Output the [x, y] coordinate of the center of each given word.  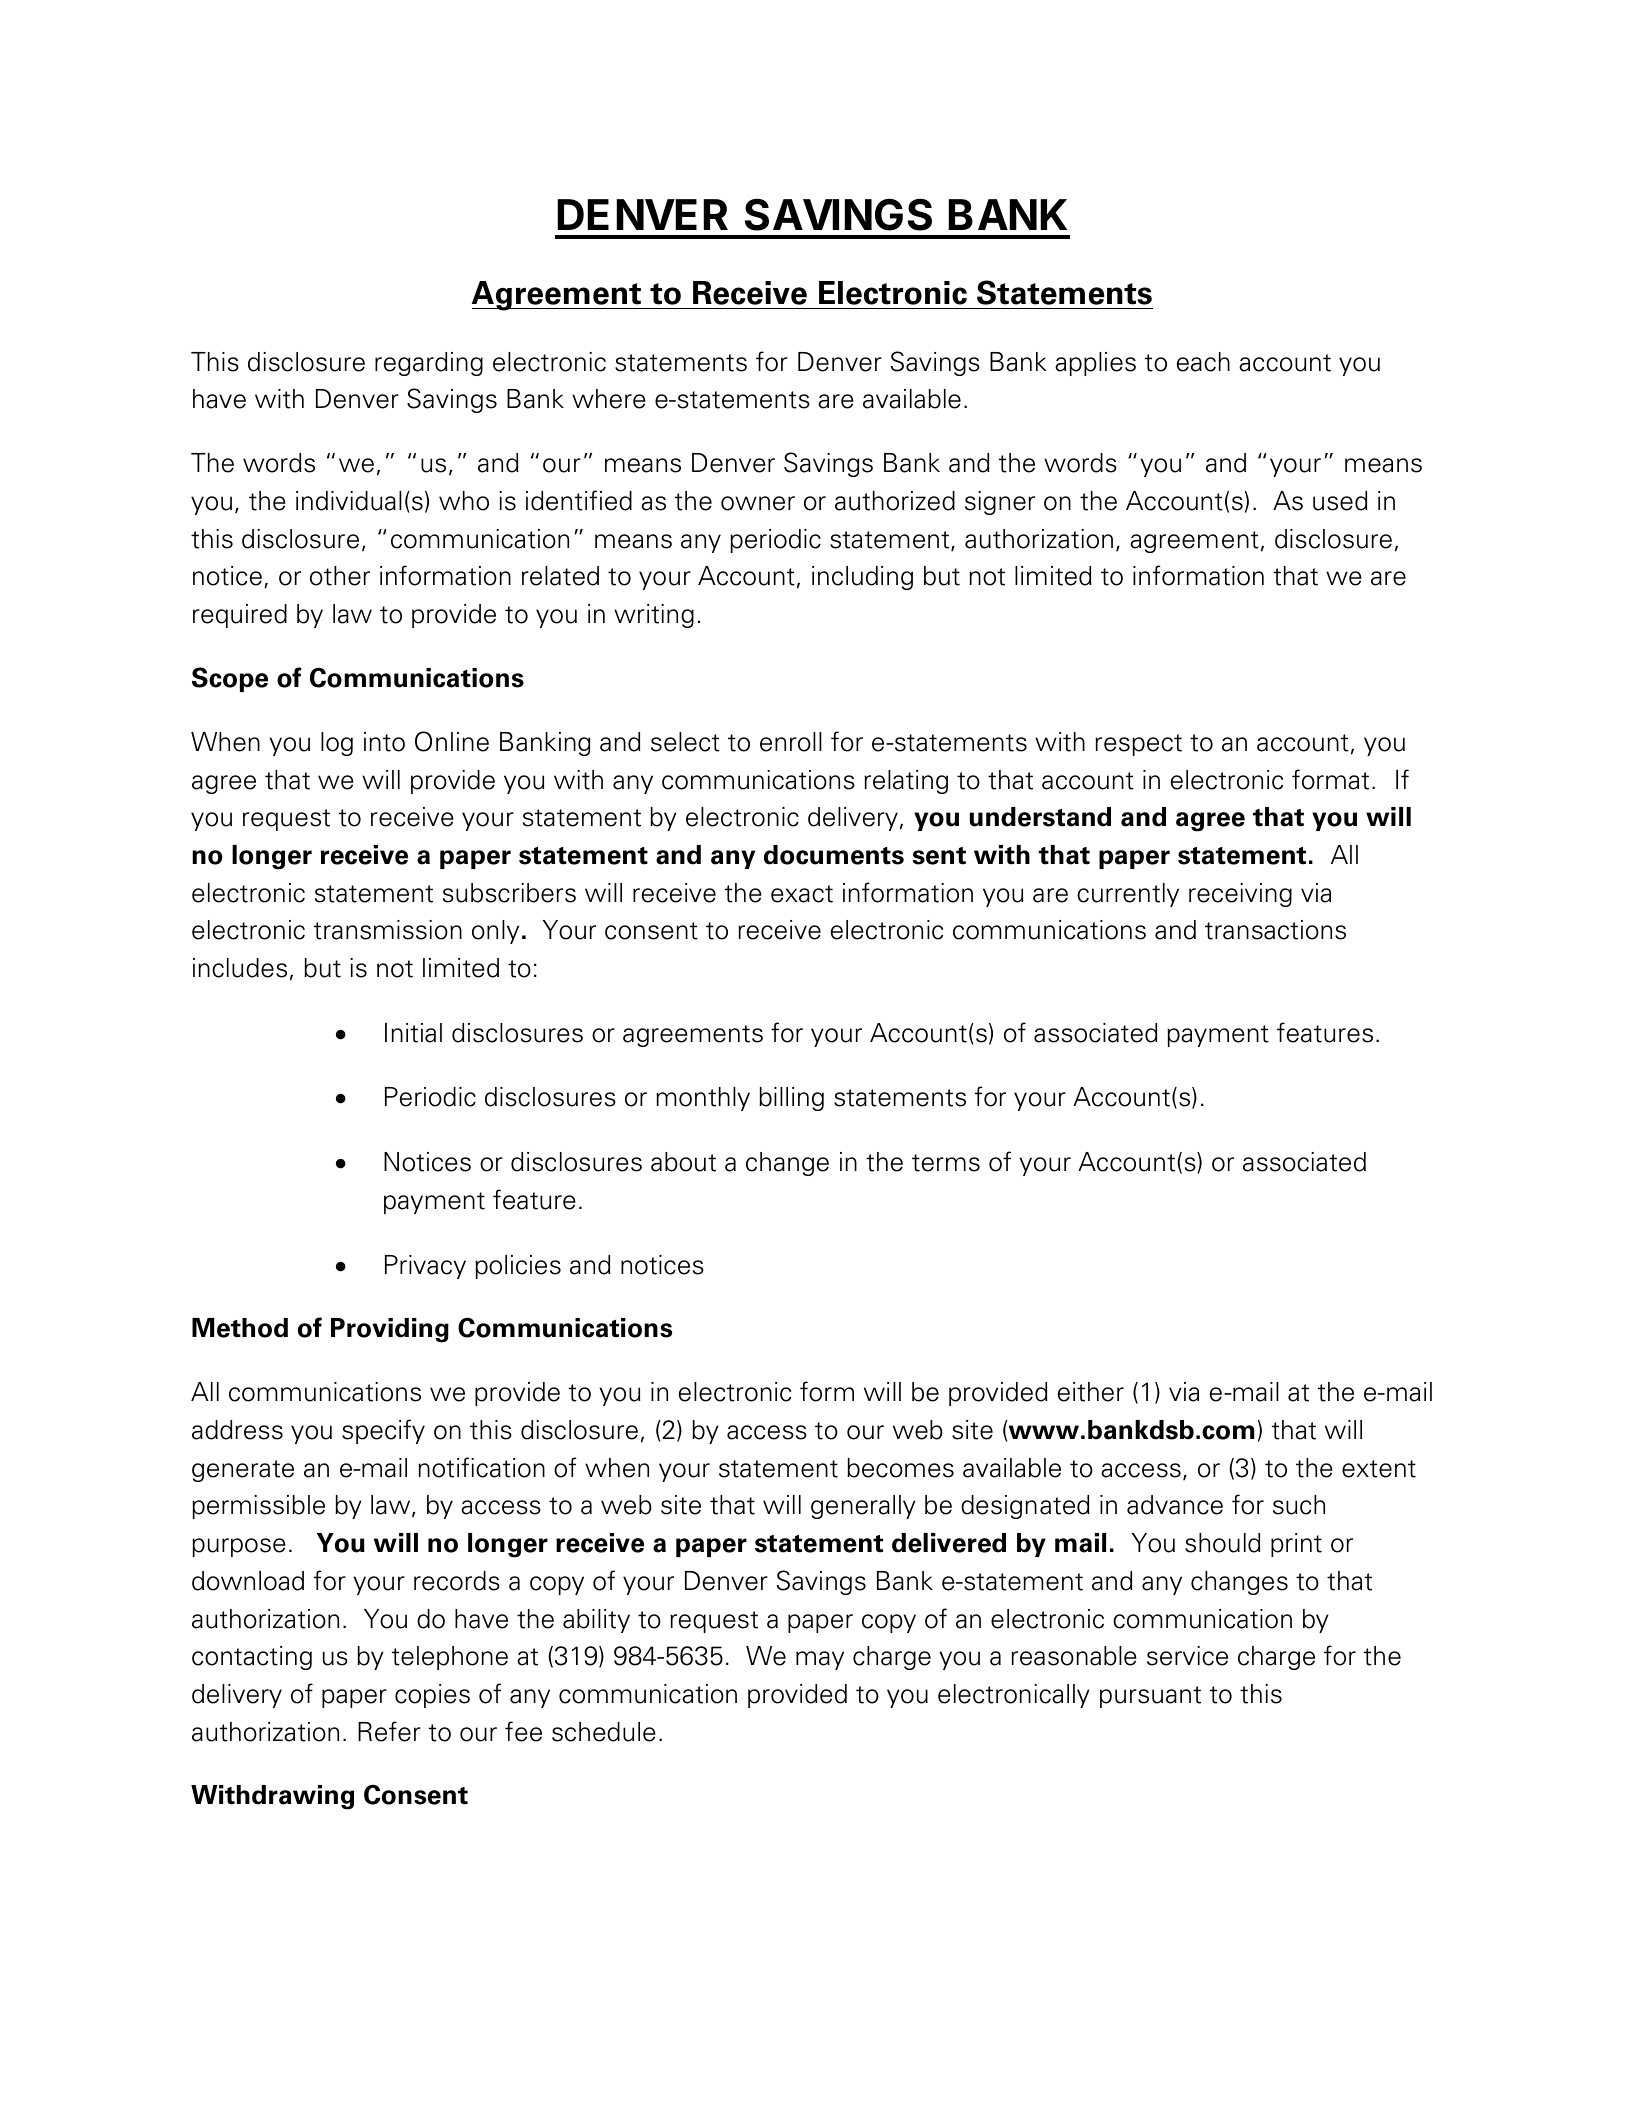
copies [432, 1696]
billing [791, 1099]
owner [758, 503]
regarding [429, 364]
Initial [413, 1033]
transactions [1275, 930]
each [1203, 362]
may [820, 1660]
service [1187, 1656]
